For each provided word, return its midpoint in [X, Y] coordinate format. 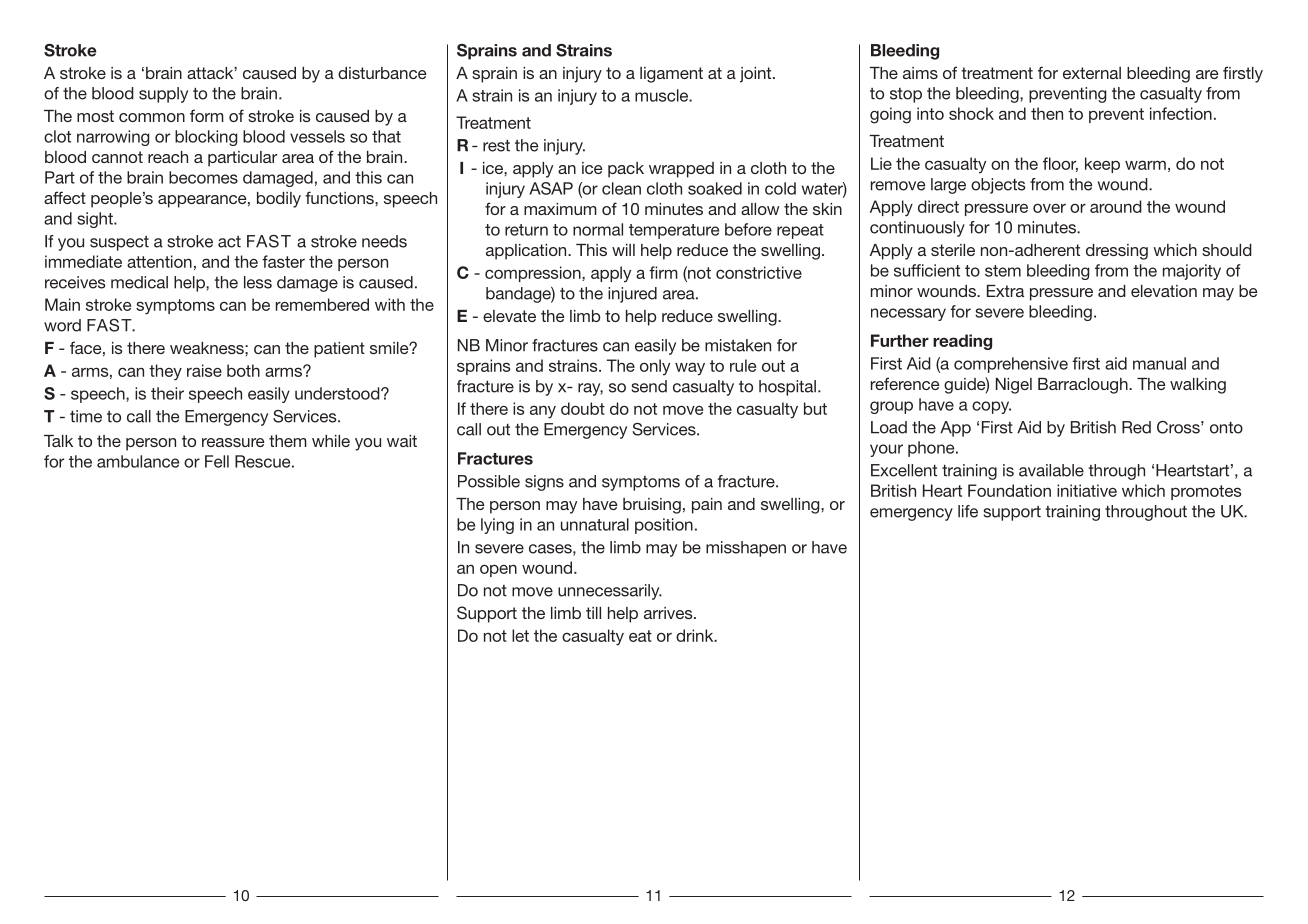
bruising [652, 506]
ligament [671, 75]
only [655, 367]
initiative [1087, 490]
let [520, 635]
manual [1159, 363]
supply [163, 95]
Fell [217, 461]
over [1049, 208]
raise [204, 370]
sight [96, 220]
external [1092, 73]
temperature [674, 231]
